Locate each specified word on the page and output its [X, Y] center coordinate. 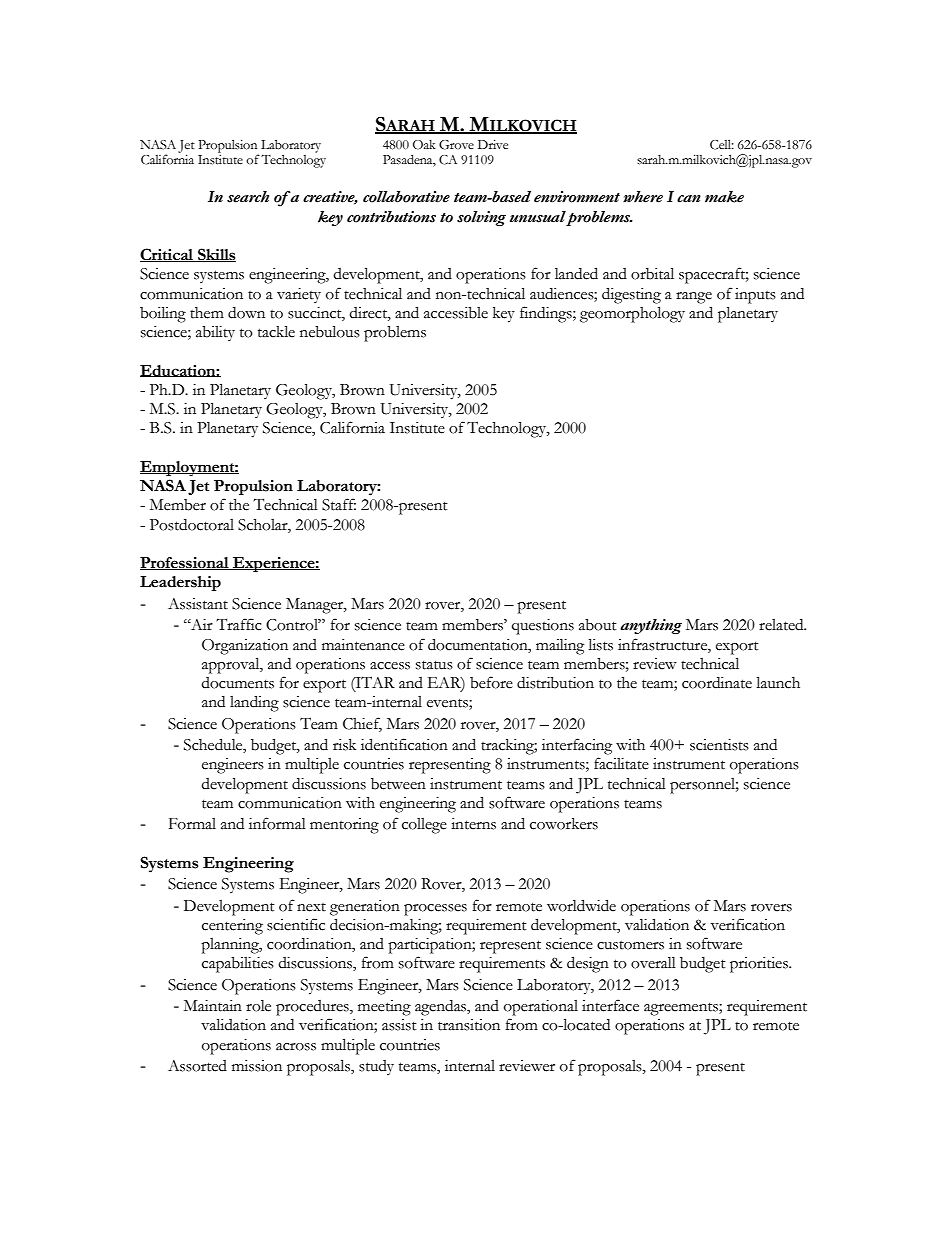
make [724, 197]
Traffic [238, 624]
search [248, 197]
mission [257, 1066]
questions [543, 627]
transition [469, 1025]
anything [651, 626]
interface [610, 1005]
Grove [456, 145]
